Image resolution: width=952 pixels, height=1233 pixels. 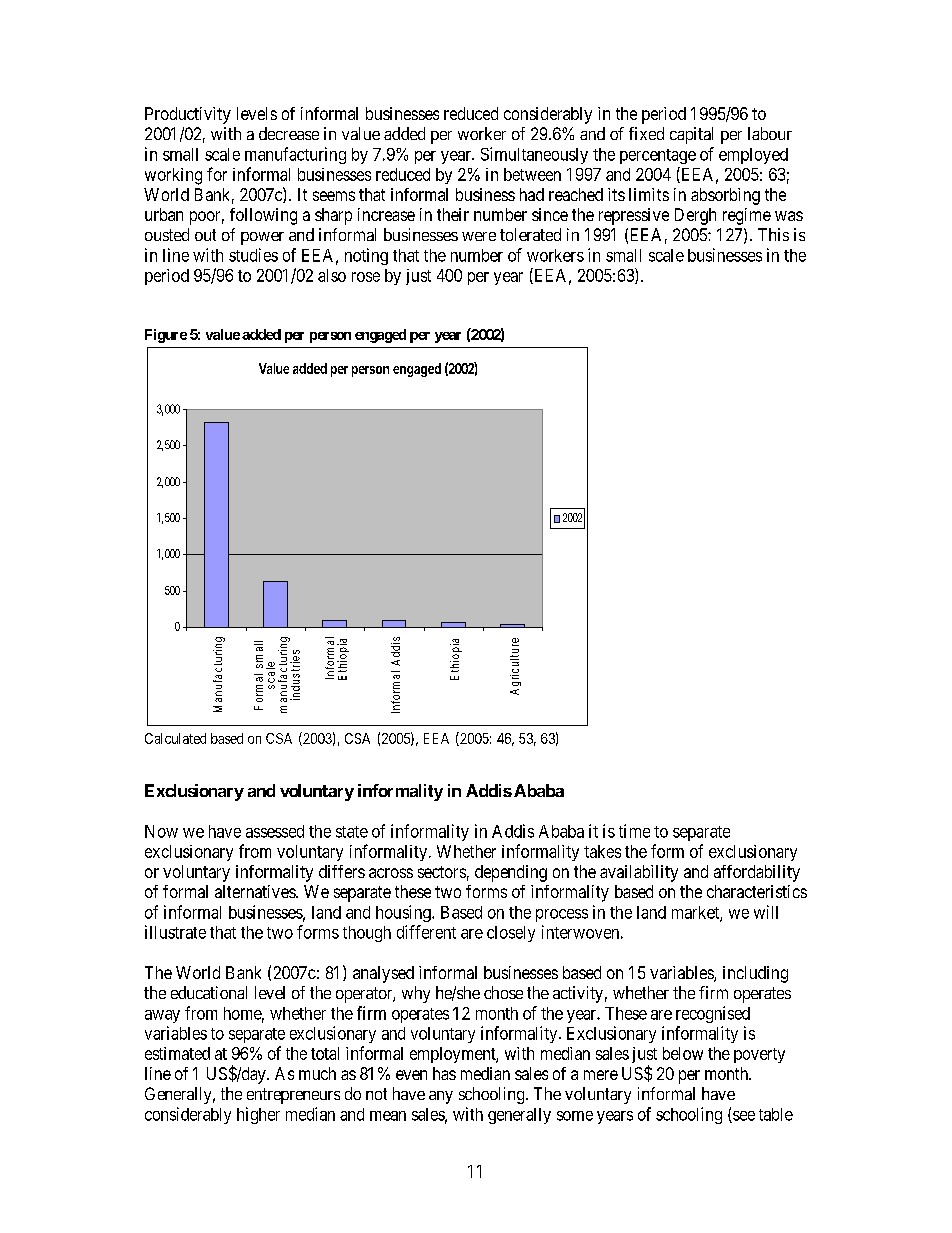 I want to click on Simultaneously, so click(x=534, y=155).
